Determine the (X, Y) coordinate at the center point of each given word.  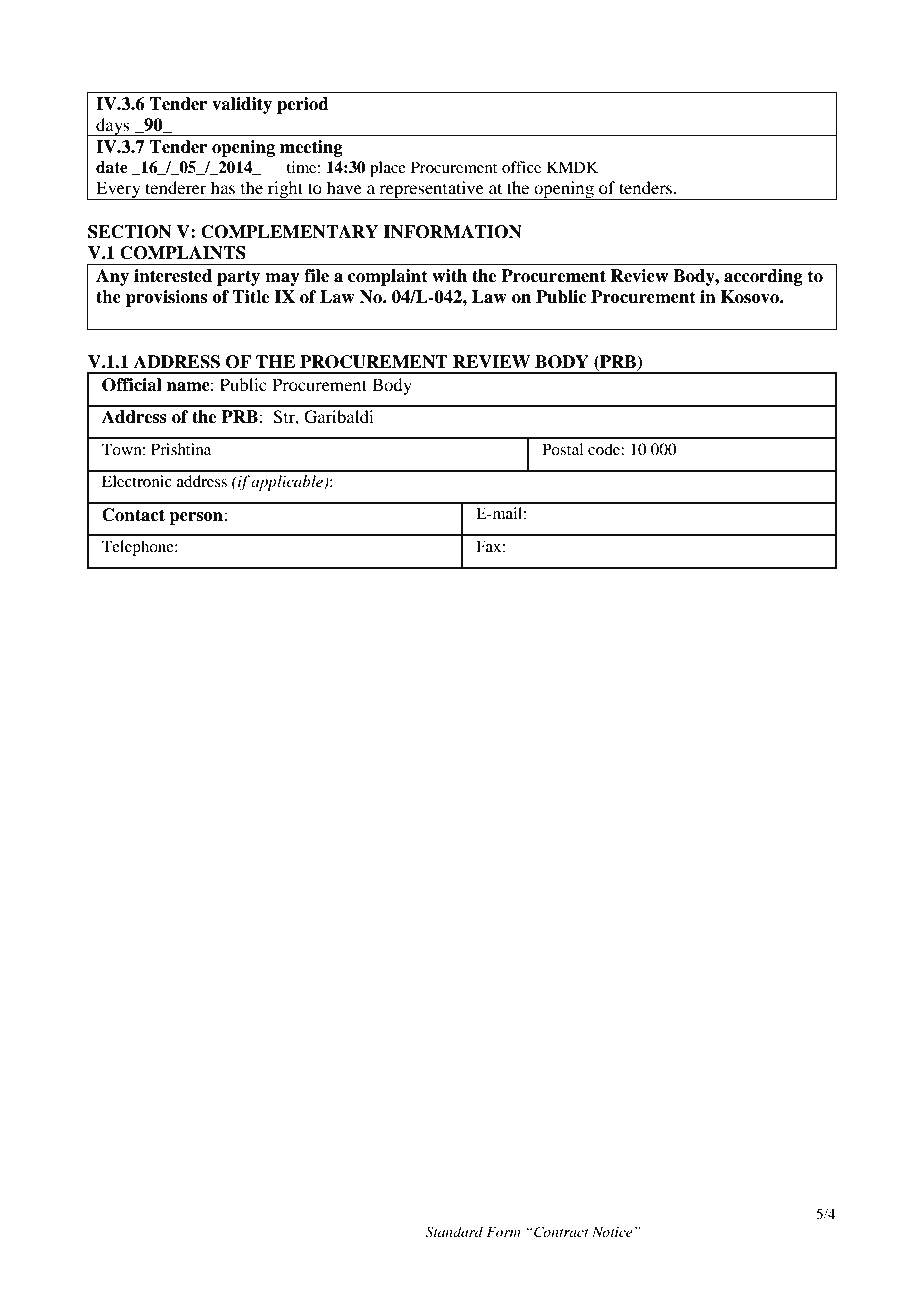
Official (132, 385)
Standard (454, 1232)
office (521, 167)
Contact (133, 515)
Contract (560, 1232)
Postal (562, 449)
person (197, 518)
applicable (288, 483)
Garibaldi (339, 417)
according (763, 277)
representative (431, 190)
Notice (612, 1232)
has (223, 187)
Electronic (137, 481)
